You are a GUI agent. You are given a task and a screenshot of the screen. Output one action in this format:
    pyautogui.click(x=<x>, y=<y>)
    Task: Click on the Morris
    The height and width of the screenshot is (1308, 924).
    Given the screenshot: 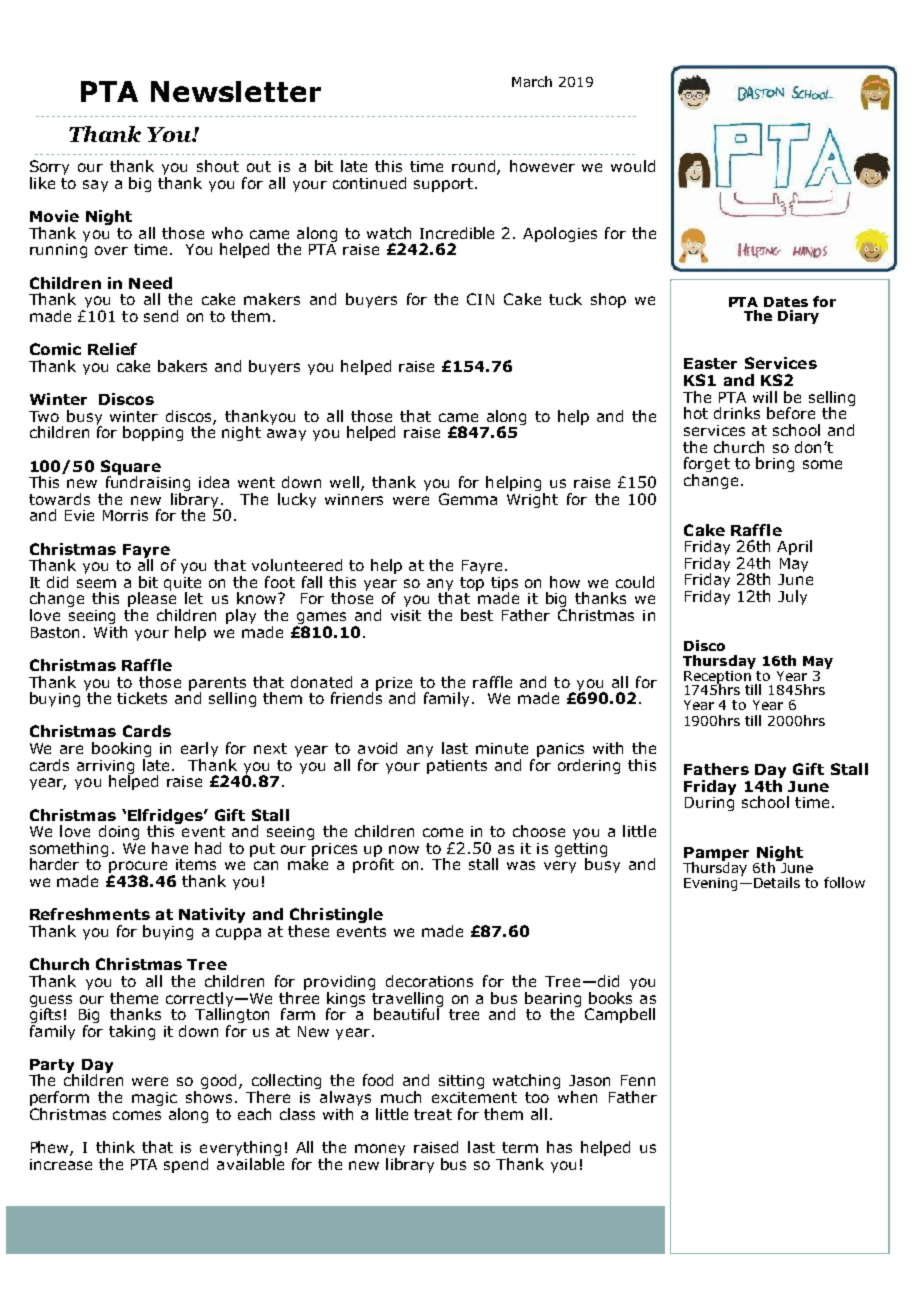 What is the action you would take?
    pyautogui.click(x=125, y=515)
